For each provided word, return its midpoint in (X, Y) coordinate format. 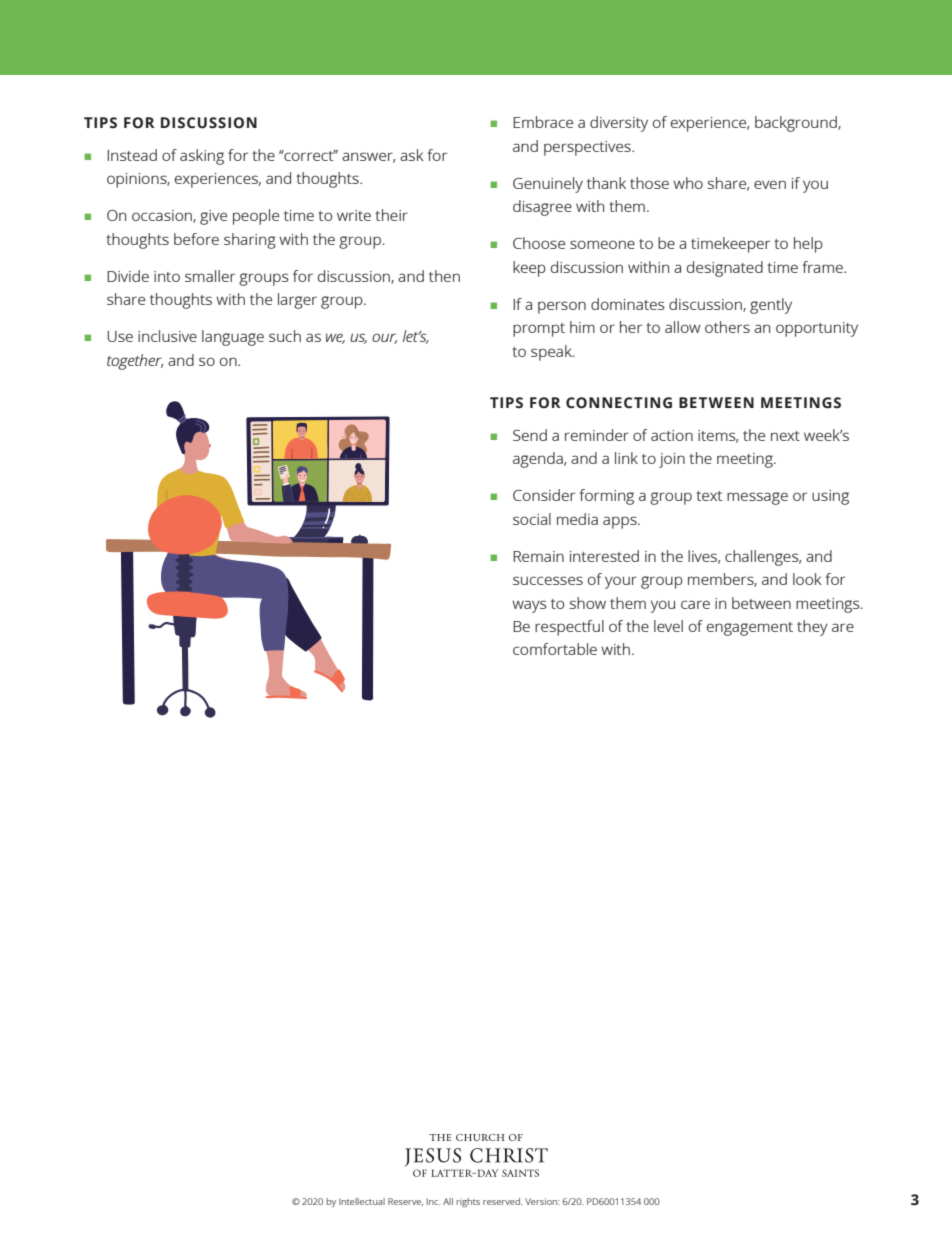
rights (468, 1202)
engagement (750, 629)
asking (202, 157)
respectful (569, 628)
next (785, 436)
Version (542, 1201)
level (668, 626)
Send (530, 435)
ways (529, 606)
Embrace (543, 122)
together (135, 362)
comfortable (555, 649)
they (812, 628)
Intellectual (362, 1201)
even (770, 184)
